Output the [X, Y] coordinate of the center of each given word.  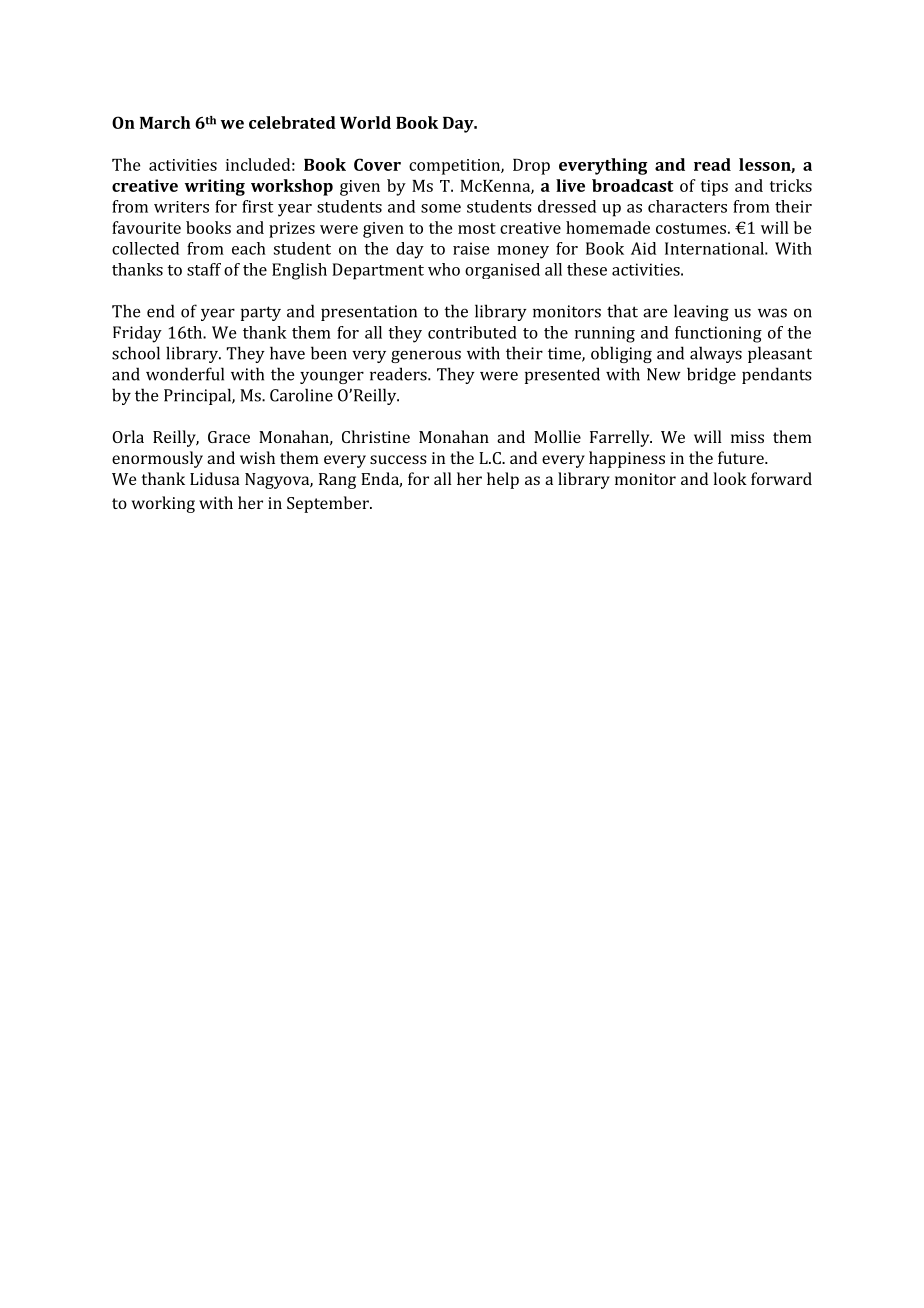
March [165, 122]
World [365, 122]
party [261, 313]
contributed [472, 332]
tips [714, 188]
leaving [701, 312]
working [163, 504]
